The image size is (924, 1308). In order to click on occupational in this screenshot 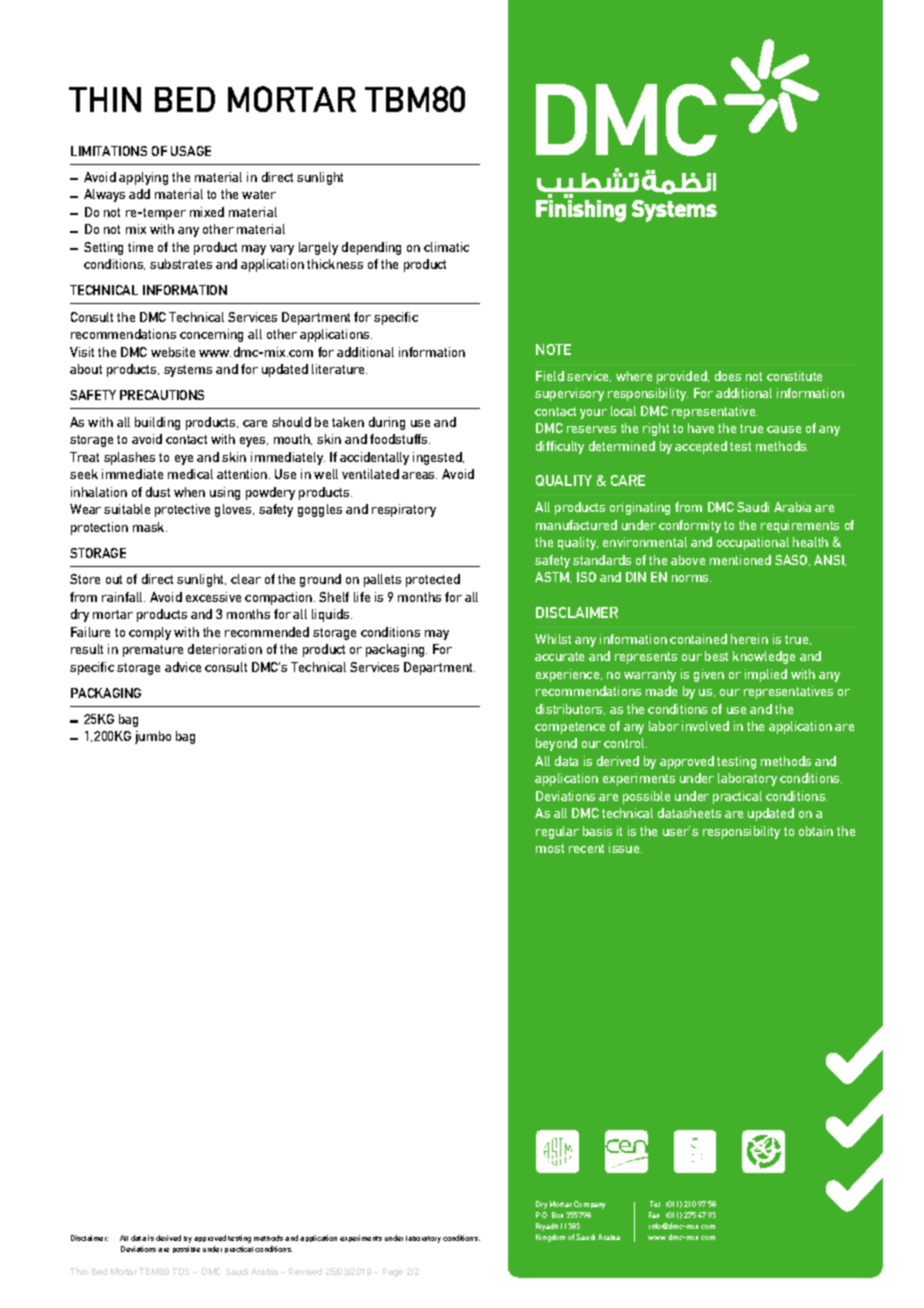, I will do `click(753, 543)`.
